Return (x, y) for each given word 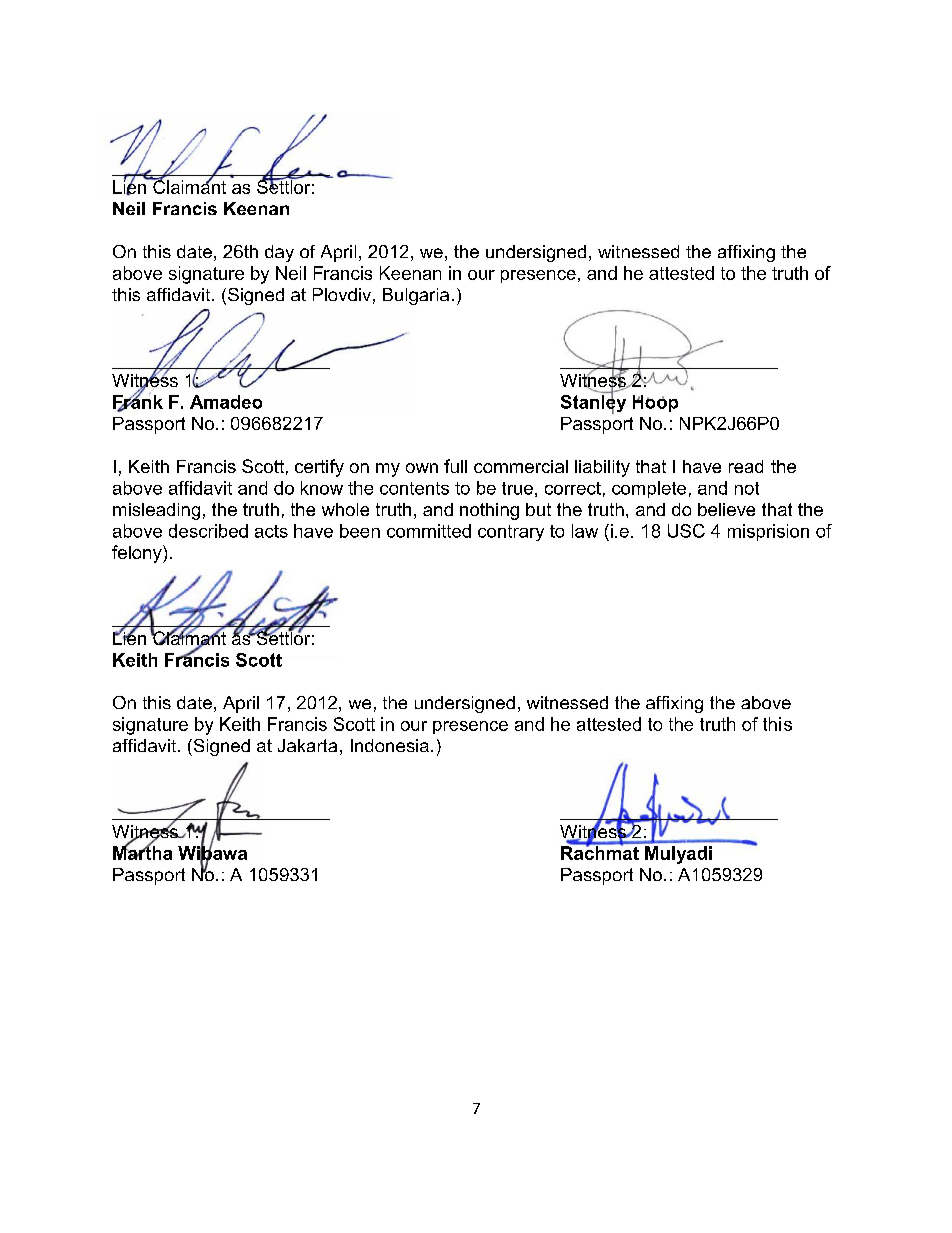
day (279, 253)
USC (686, 531)
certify (319, 468)
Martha (142, 852)
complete (649, 489)
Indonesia (390, 745)
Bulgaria (416, 296)
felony (138, 554)
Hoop (655, 403)
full (455, 466)
